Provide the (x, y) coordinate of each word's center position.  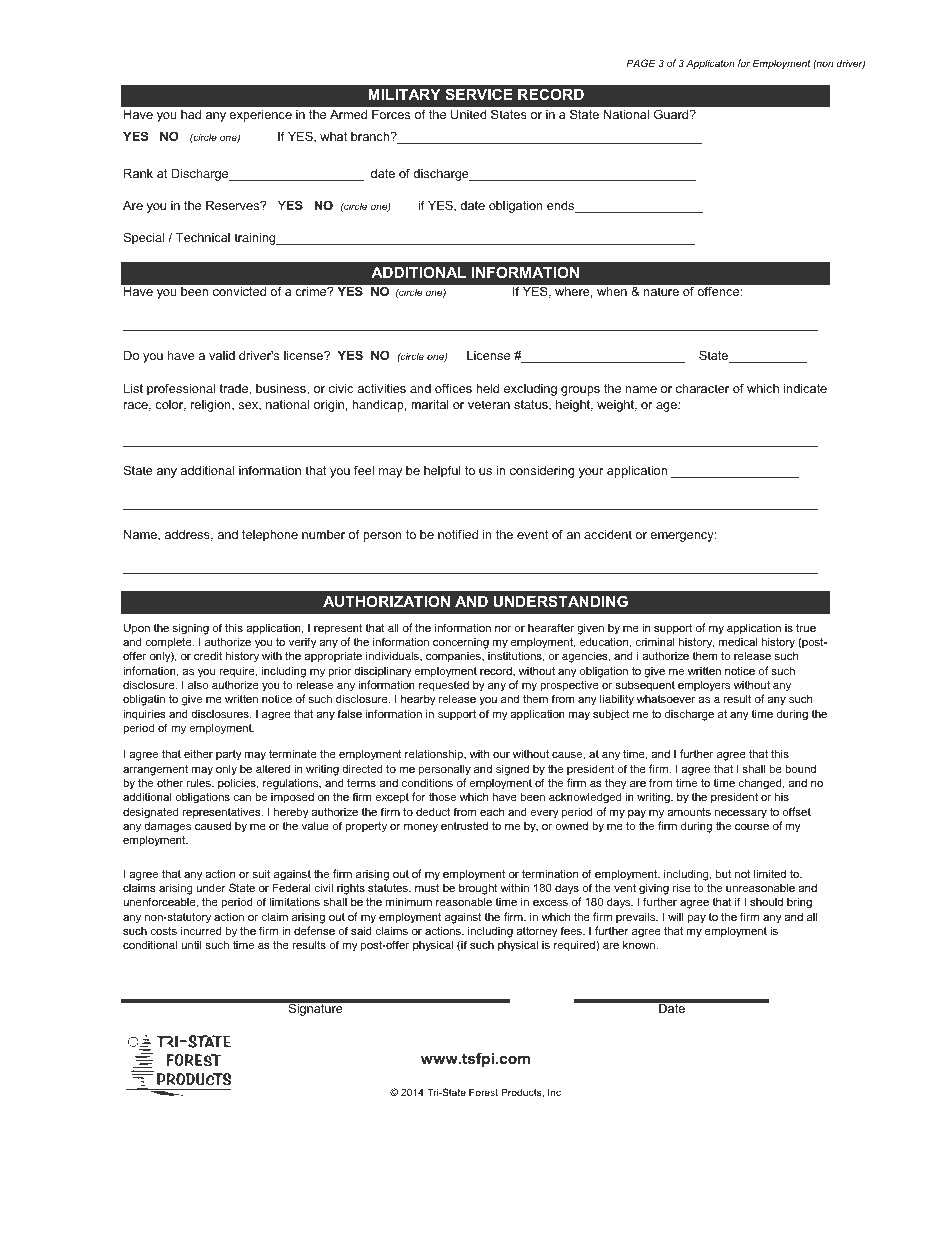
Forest (483, 1092)
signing (191, 629)
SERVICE (479, 94)
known (640, 944)
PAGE (641, 63)
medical (738, 641)
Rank (138, 173)
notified (458, 534)
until (191, 944)
